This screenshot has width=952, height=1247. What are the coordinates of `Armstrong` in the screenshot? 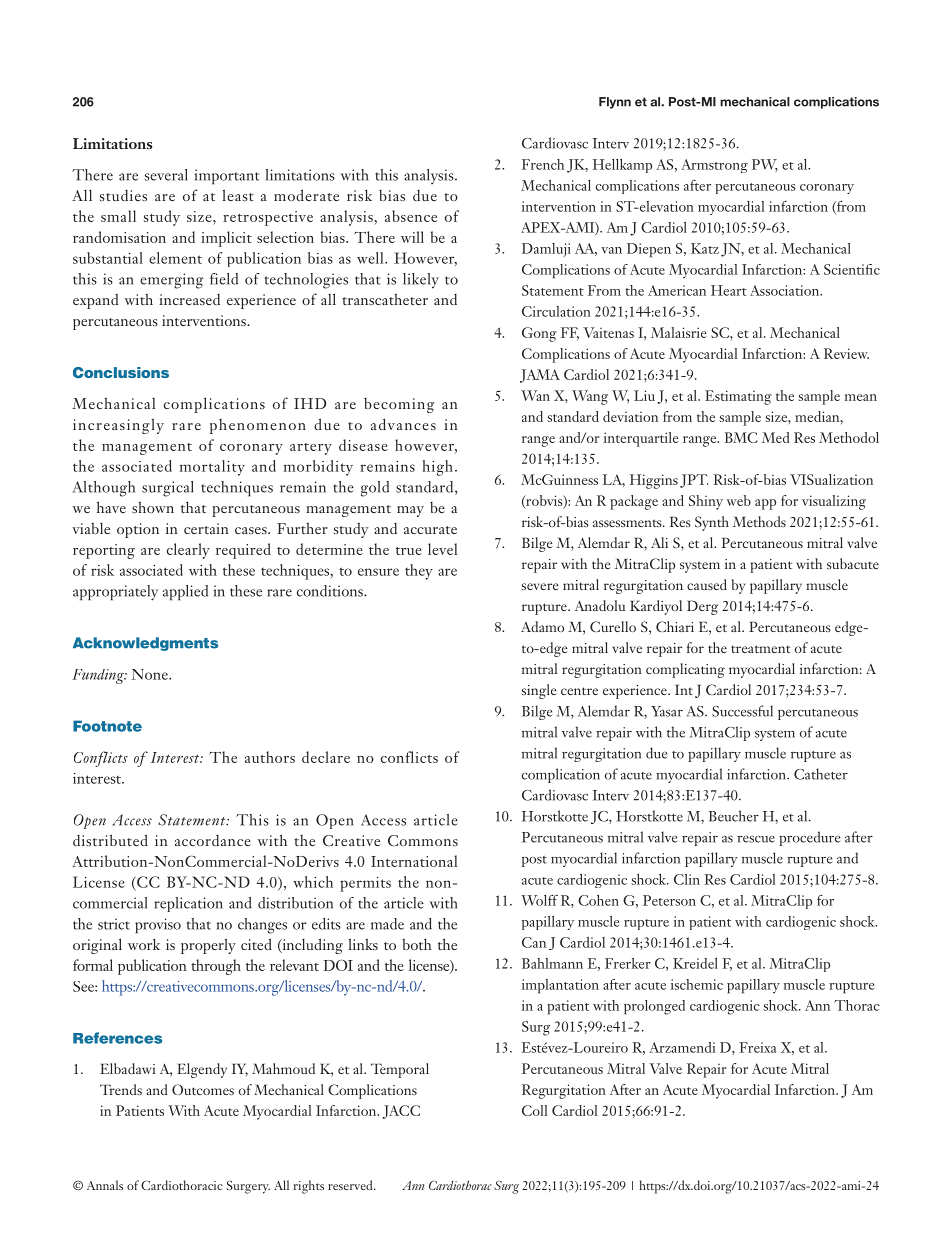 It's located at (714, 166).
